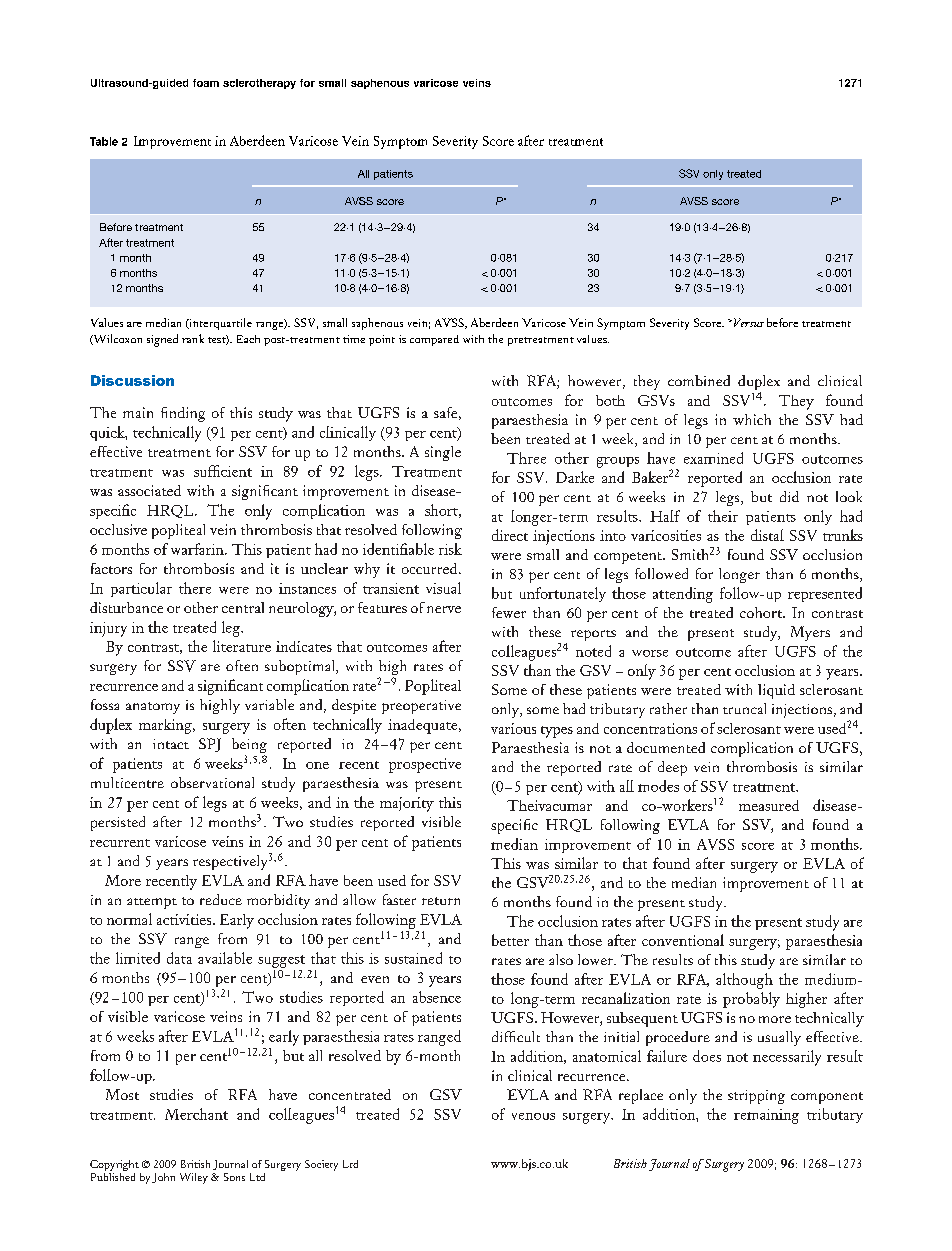 This screenshot has width=952, height=1251. What do you see at coordinates (196, 1114) in the screenshot?
I see `Merchant` at bounding box center [196, 1114].
